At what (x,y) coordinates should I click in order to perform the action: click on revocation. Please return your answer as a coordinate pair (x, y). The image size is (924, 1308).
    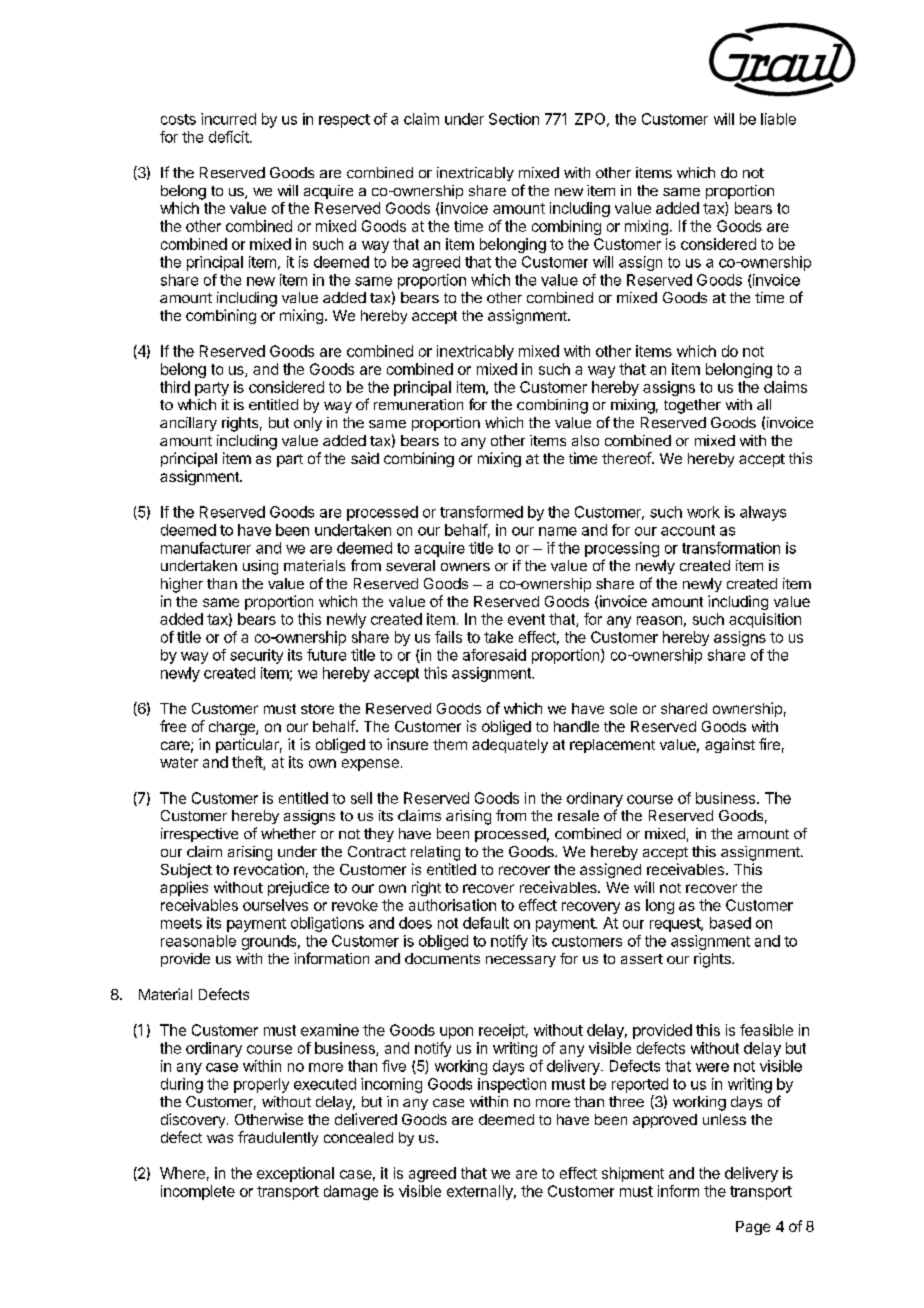
    Looking at the image, I should click on (269, 869).
